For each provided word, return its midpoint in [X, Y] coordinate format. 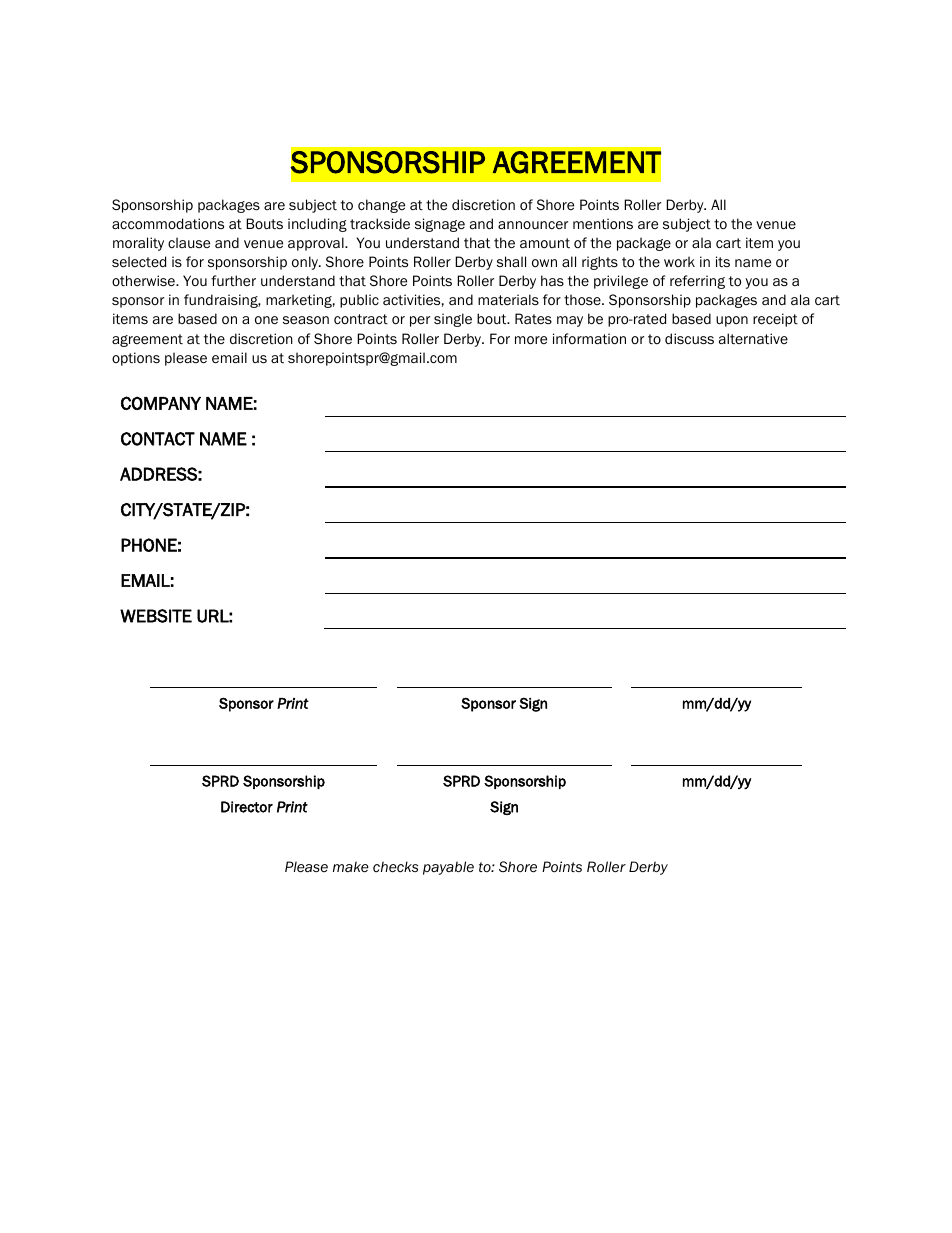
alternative [753, 338]
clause [189, 242]
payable [448, 868]
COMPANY [161, 403]
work [679, 261]
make [351, 867]
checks [395, 867]
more [531, 340]
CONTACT [158, 439]
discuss [689, 338]
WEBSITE [156, 616]
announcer [533, 225]
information [589, 339]
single [453, 320]
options [136, 359]
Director [247, 807]
